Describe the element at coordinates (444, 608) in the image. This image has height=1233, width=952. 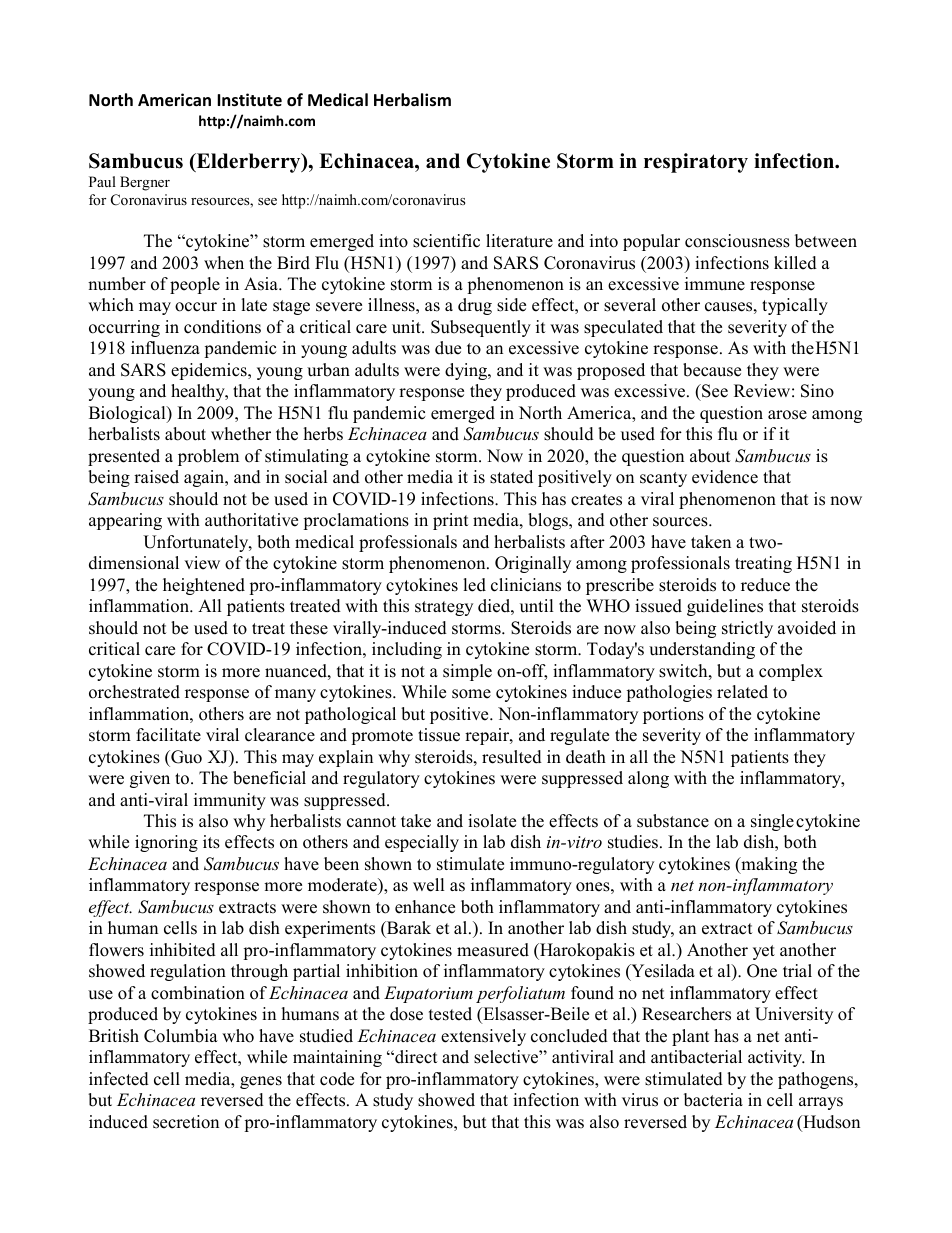
I see `strategy` at that location.
